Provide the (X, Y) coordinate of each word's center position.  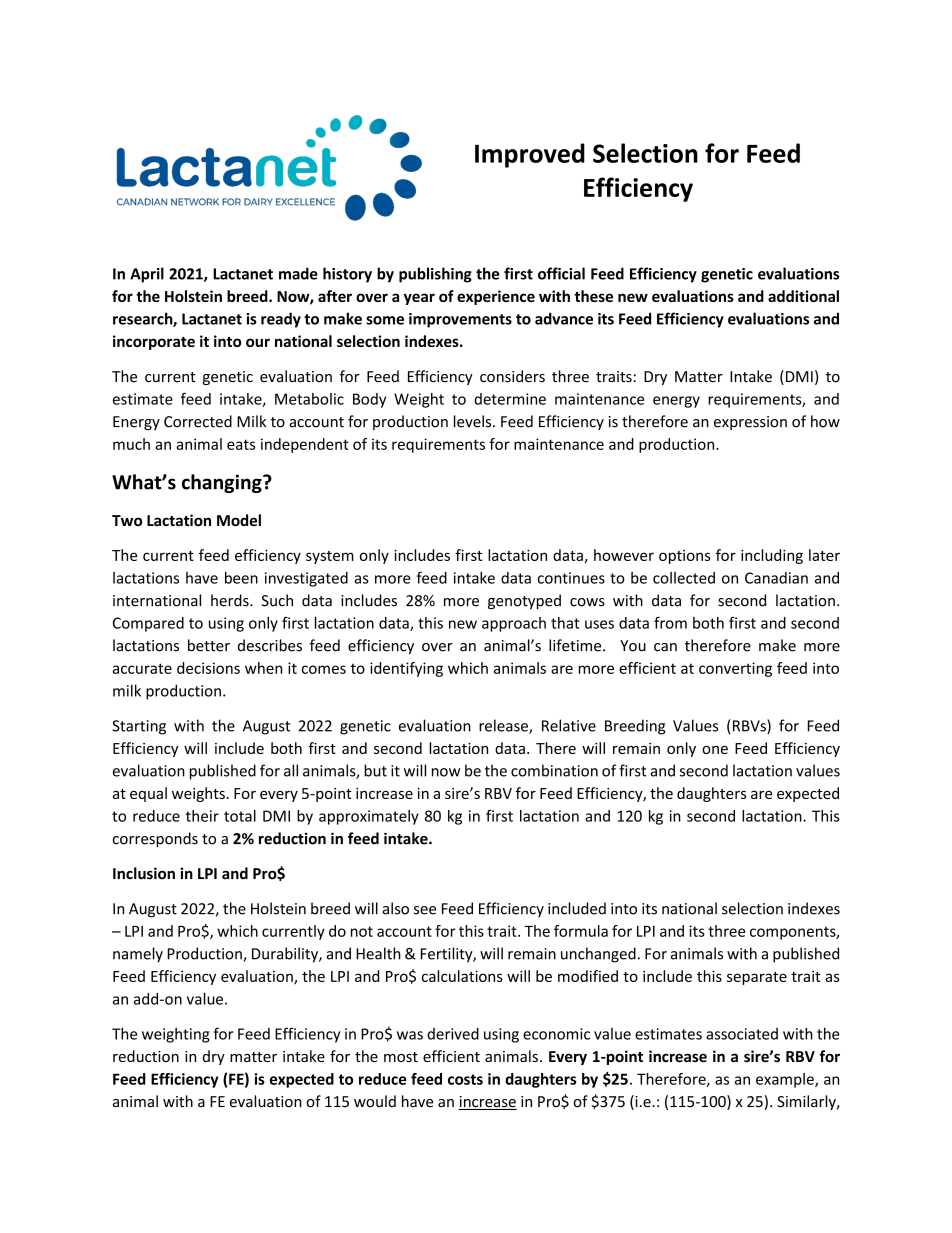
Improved (530, 155)
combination (554, 770)
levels (474, 421)
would (375, 1101)
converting (735, 669)
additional (803, 296)
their (202, 816)
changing (223, 483)
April (147, 275)
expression (750, 423)
